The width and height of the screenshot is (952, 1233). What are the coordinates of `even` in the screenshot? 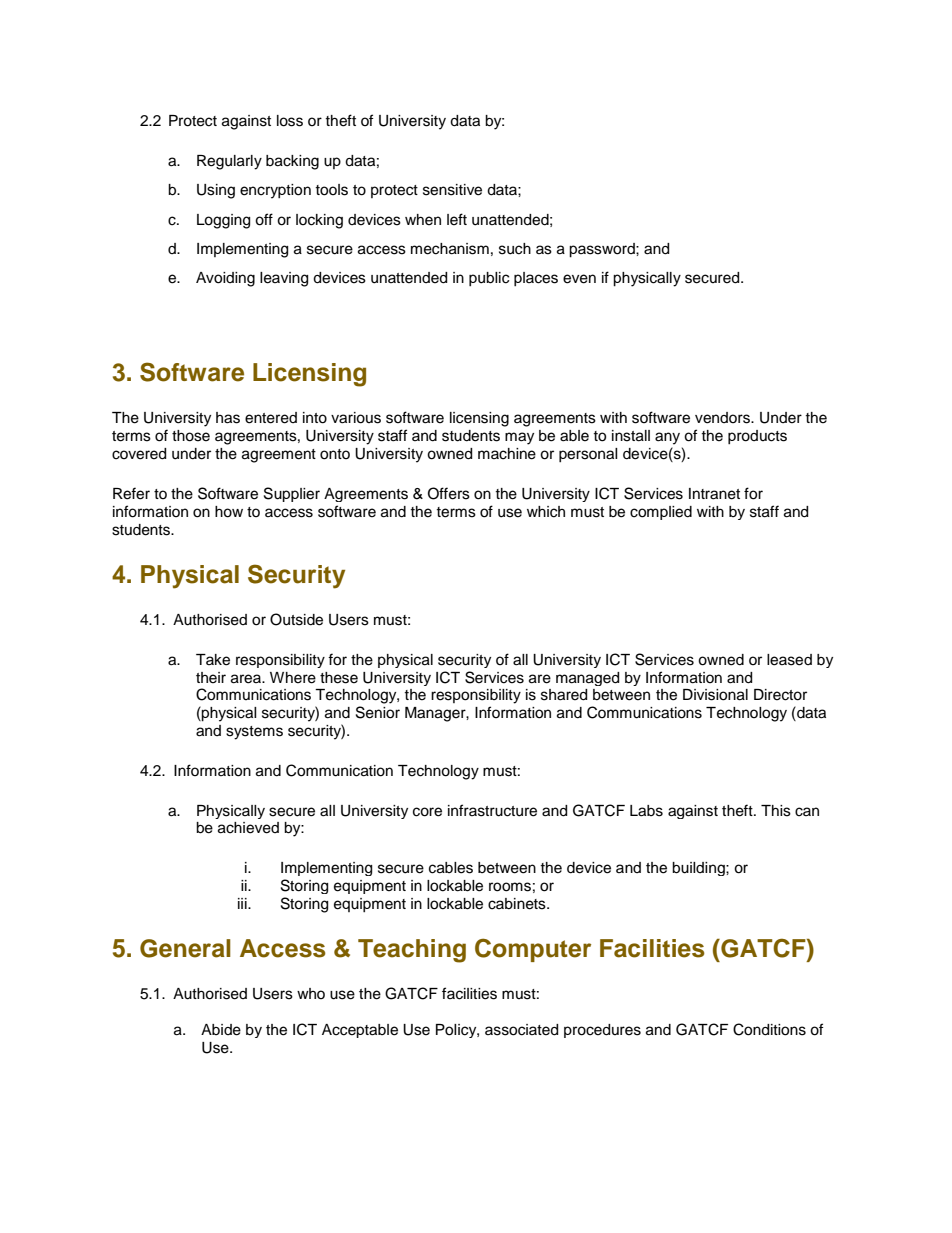 It's located at (579, 279).
